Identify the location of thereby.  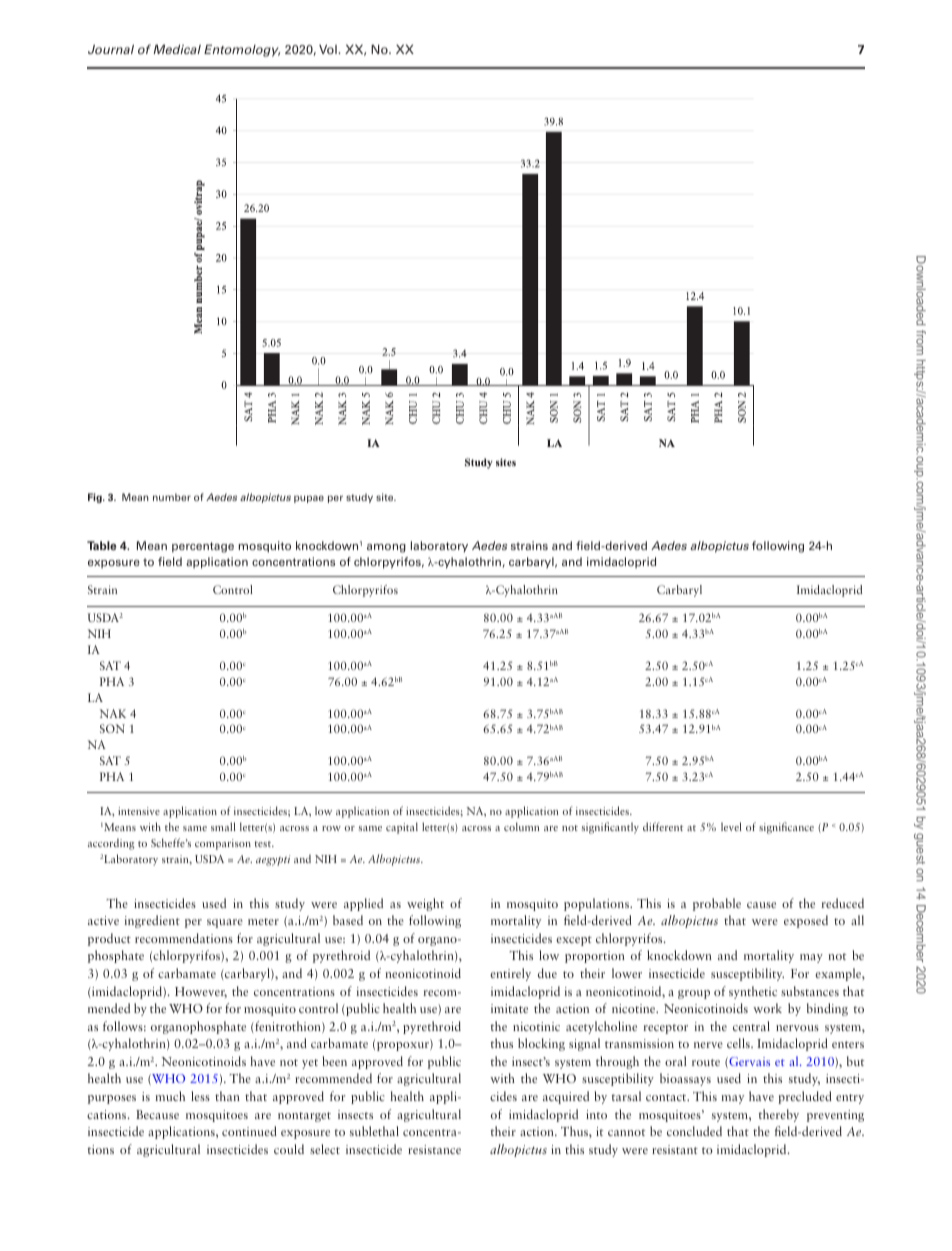
(779, 1115).
